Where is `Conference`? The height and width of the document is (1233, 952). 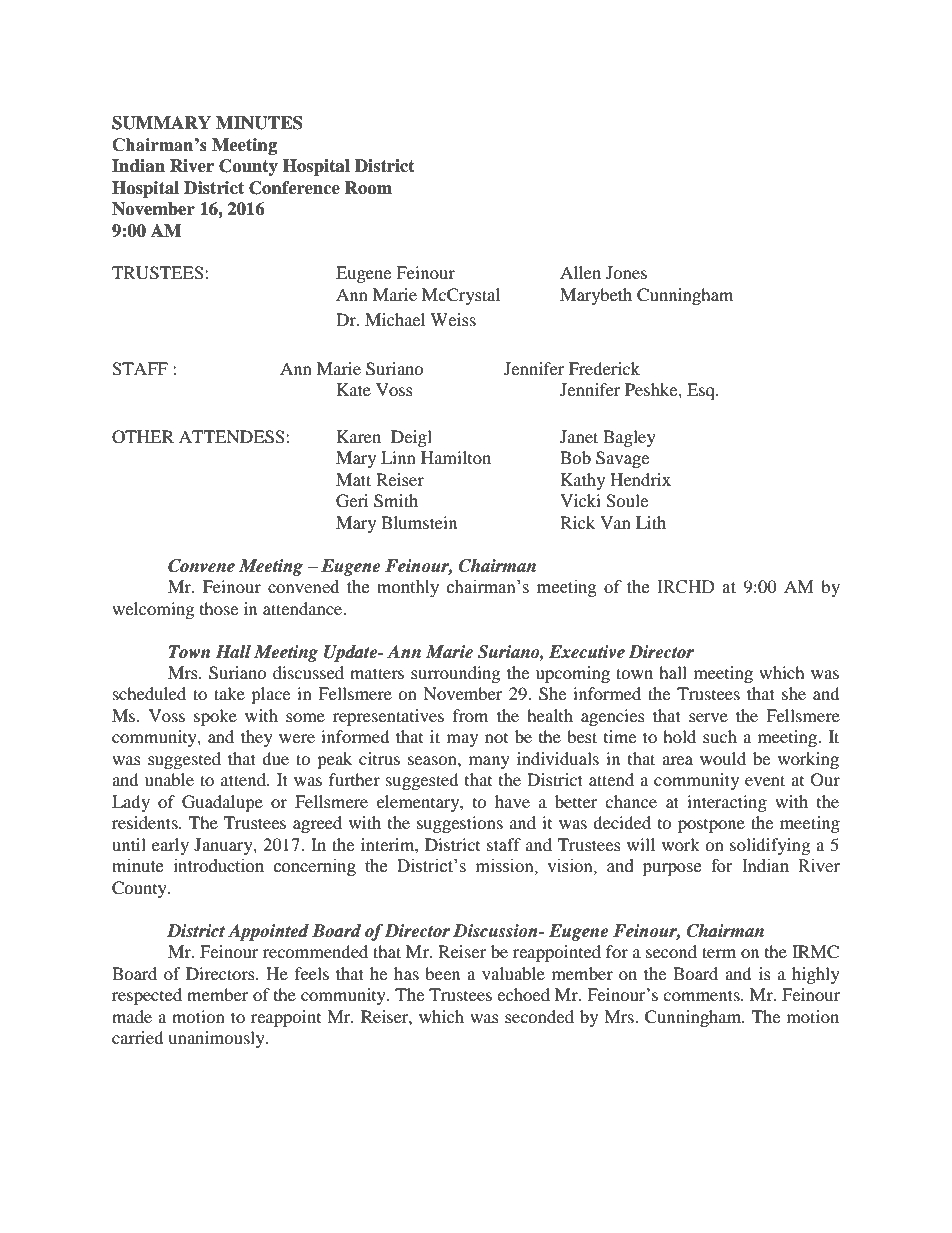 Conference is located at coordinates (294, 188).
